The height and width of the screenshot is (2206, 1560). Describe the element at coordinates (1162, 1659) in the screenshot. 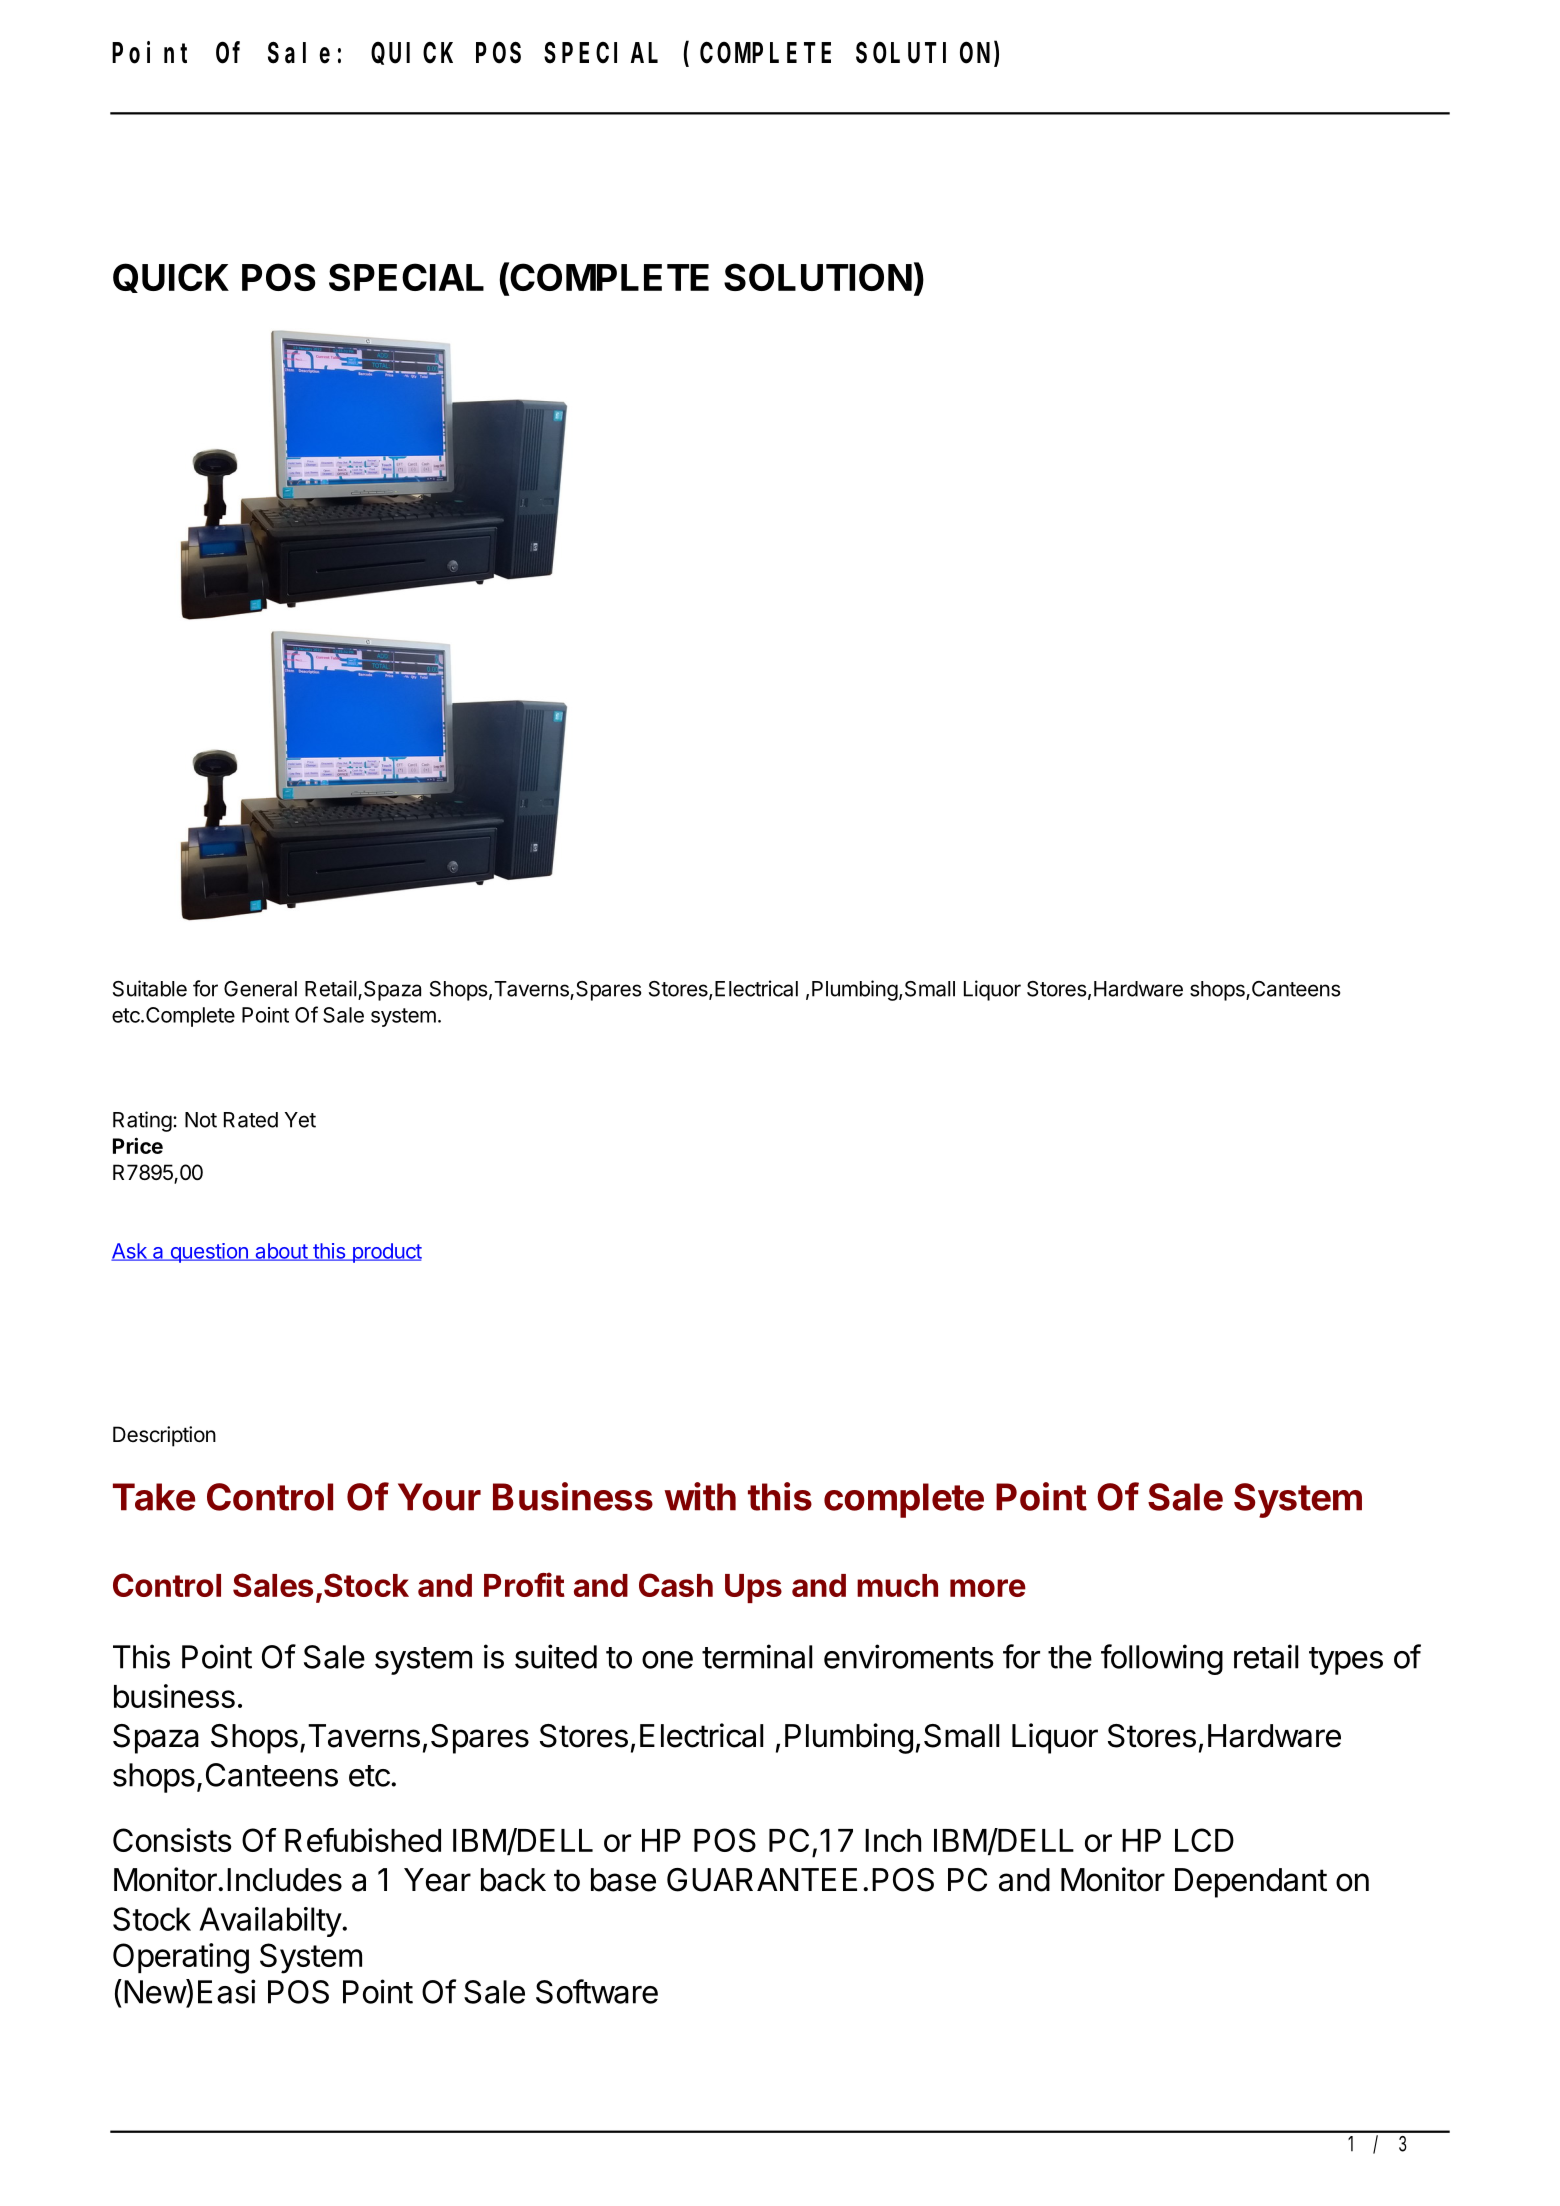

I see `following` at that location.
